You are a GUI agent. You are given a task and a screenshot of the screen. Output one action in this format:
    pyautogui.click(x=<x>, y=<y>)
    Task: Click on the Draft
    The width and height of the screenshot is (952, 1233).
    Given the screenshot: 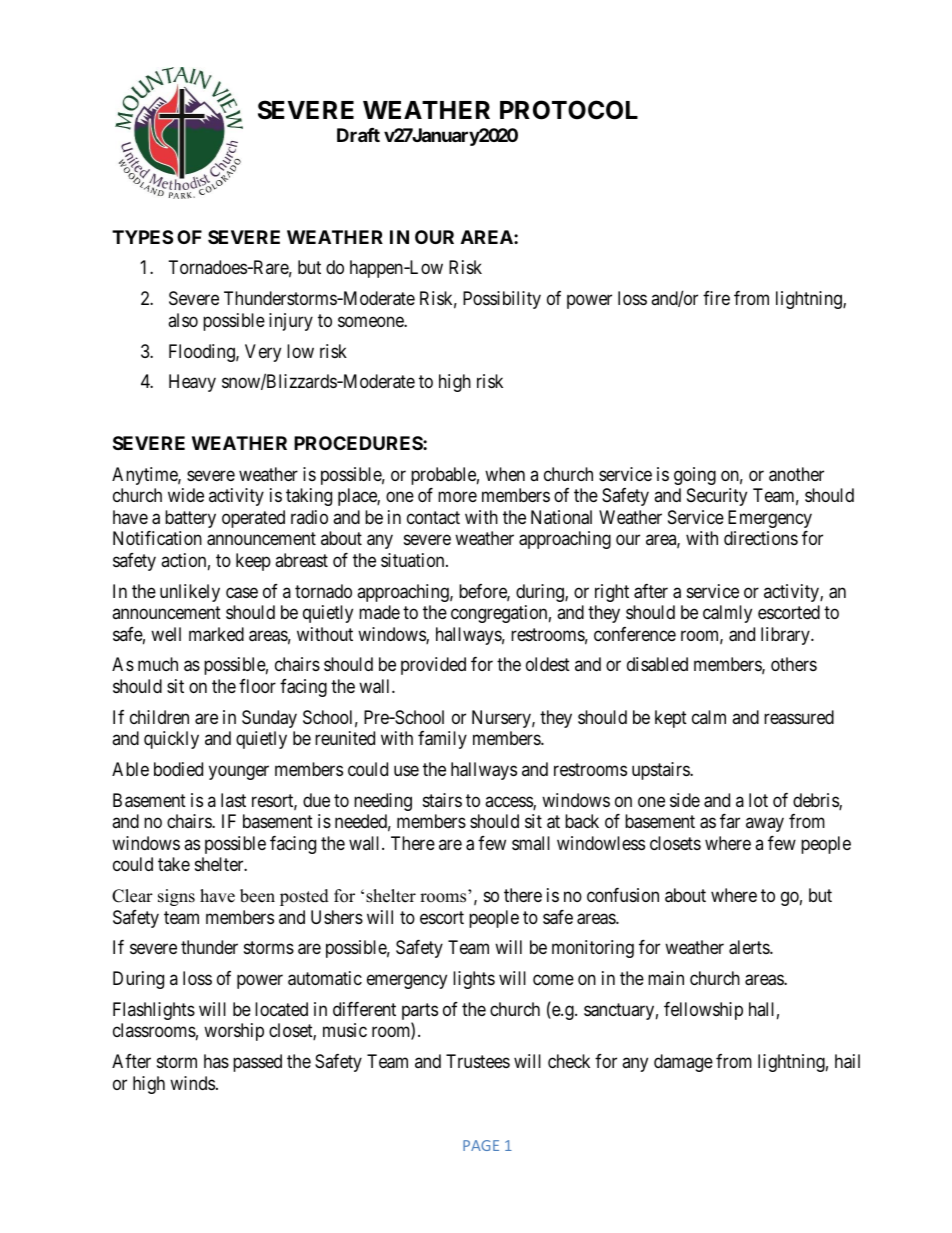 What is the action you would take?
    pyautogui.click(x=358, y=135)
